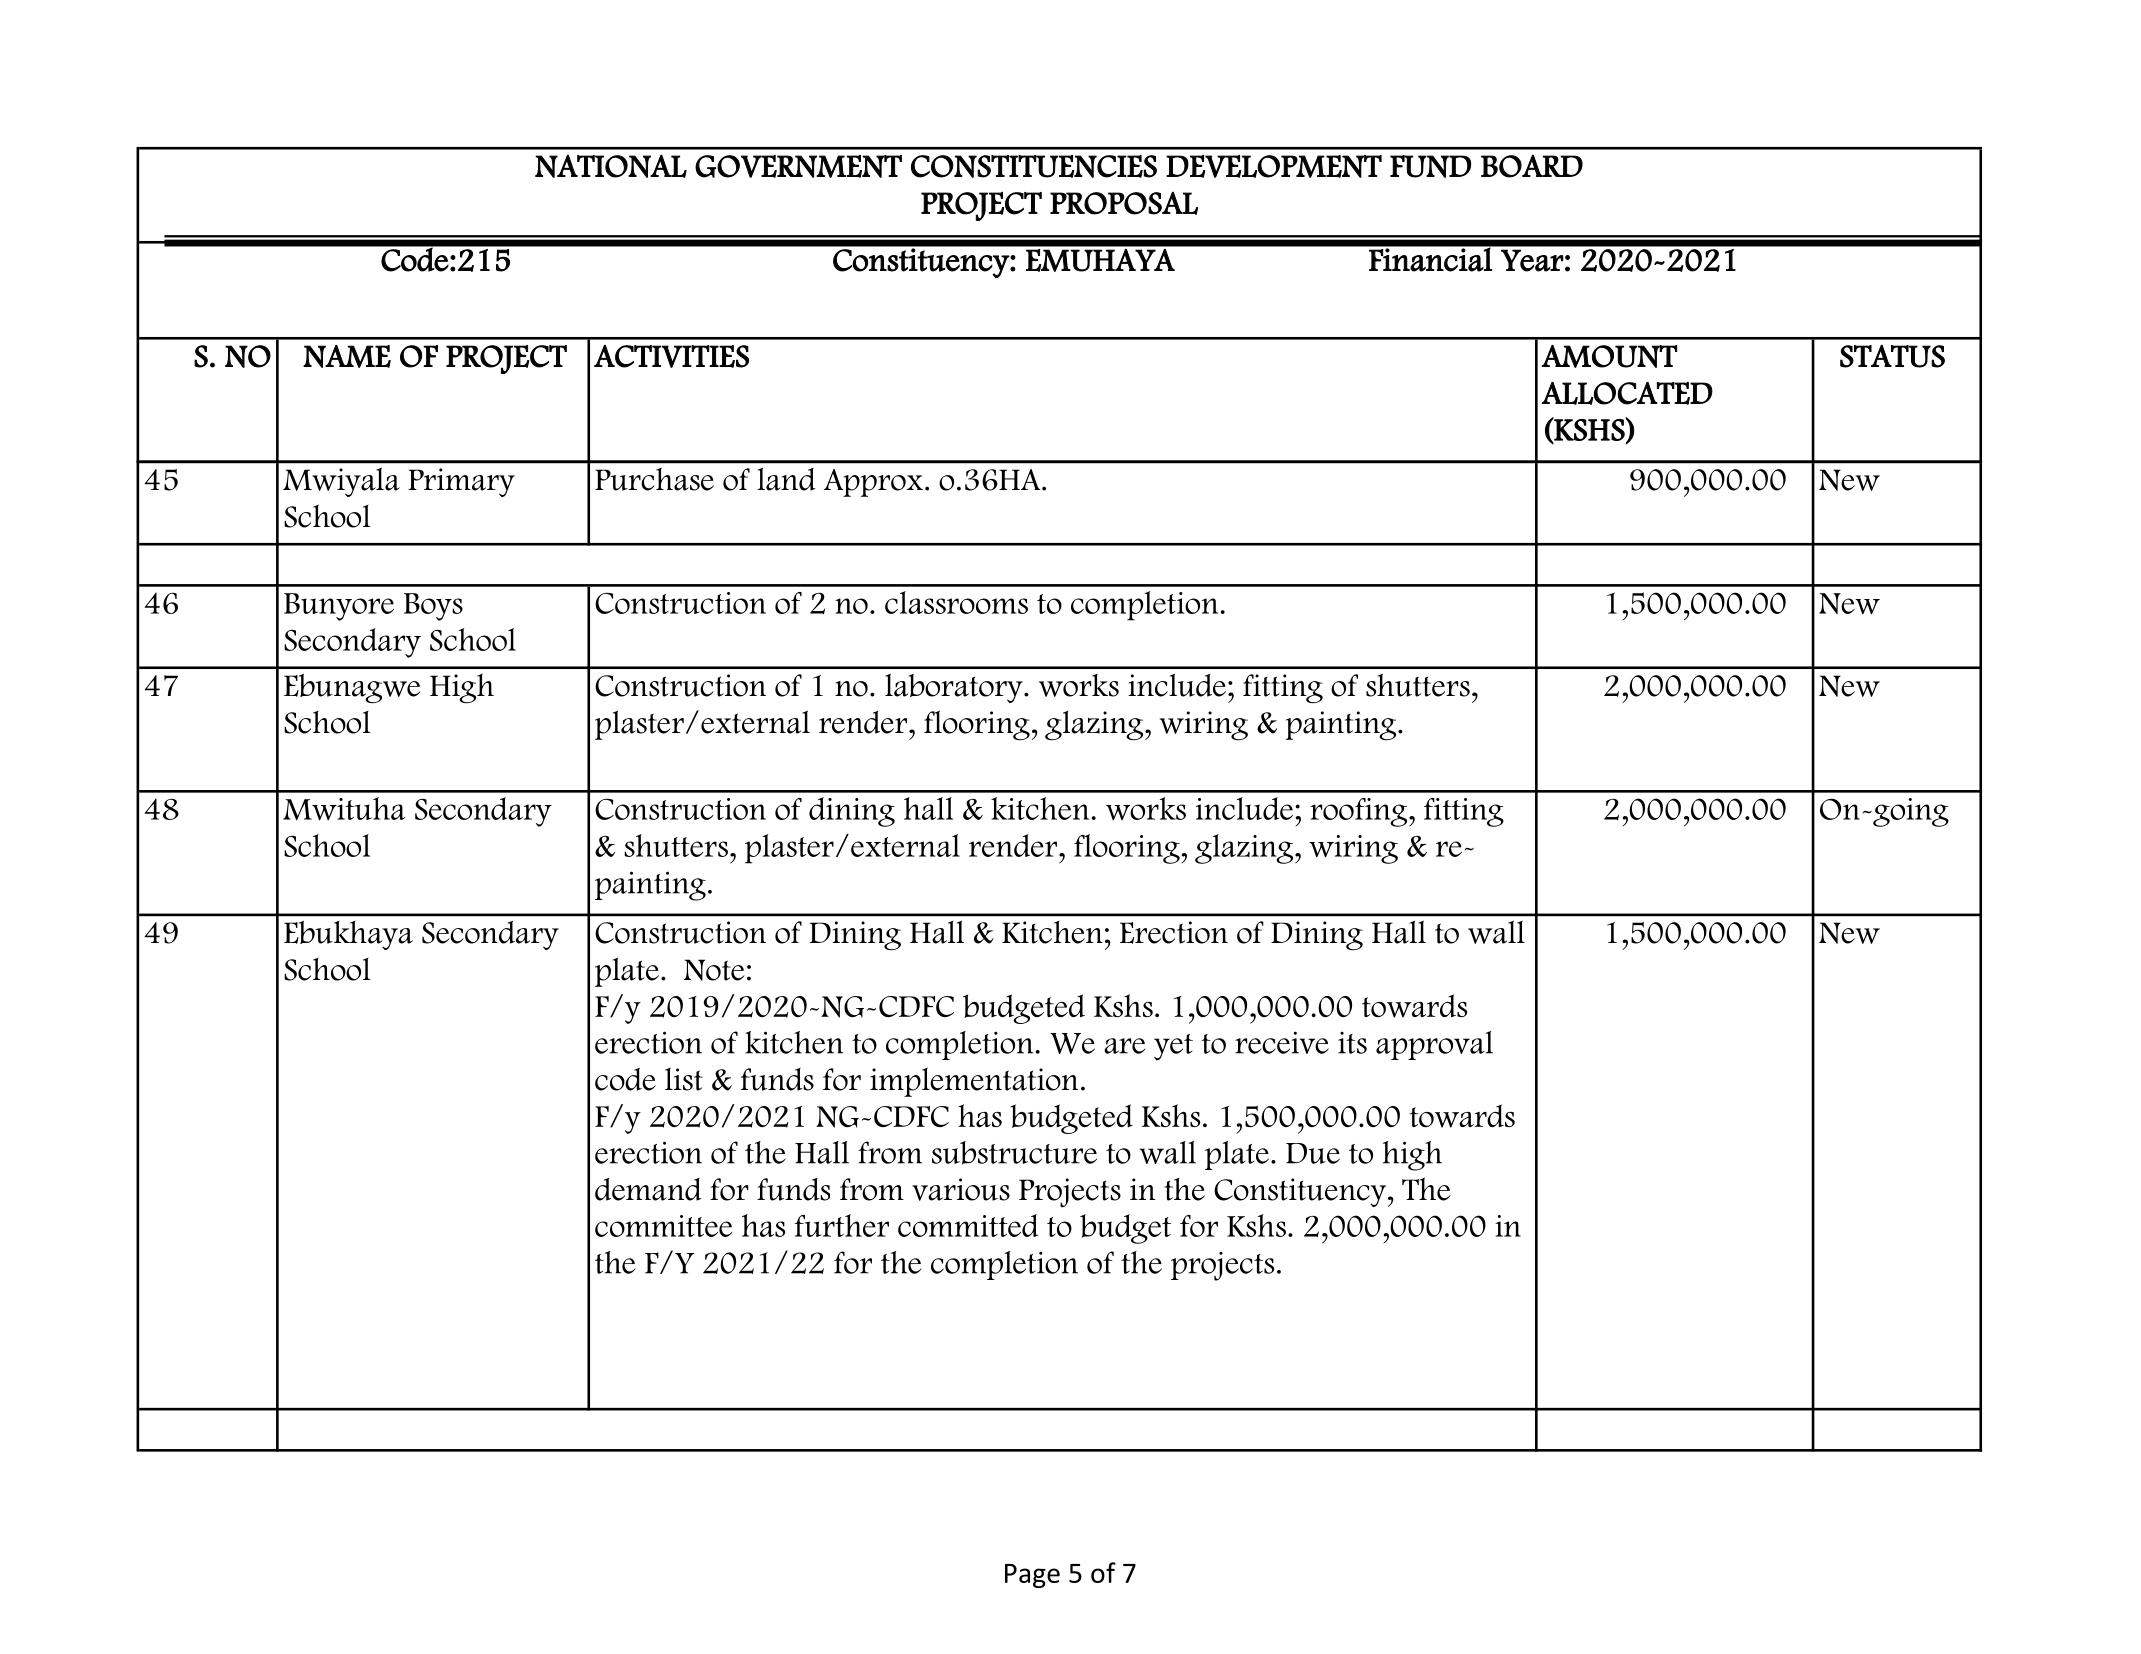  Describe the element at coordinates (1124, 1046) in the document. I see `are` at that location.
